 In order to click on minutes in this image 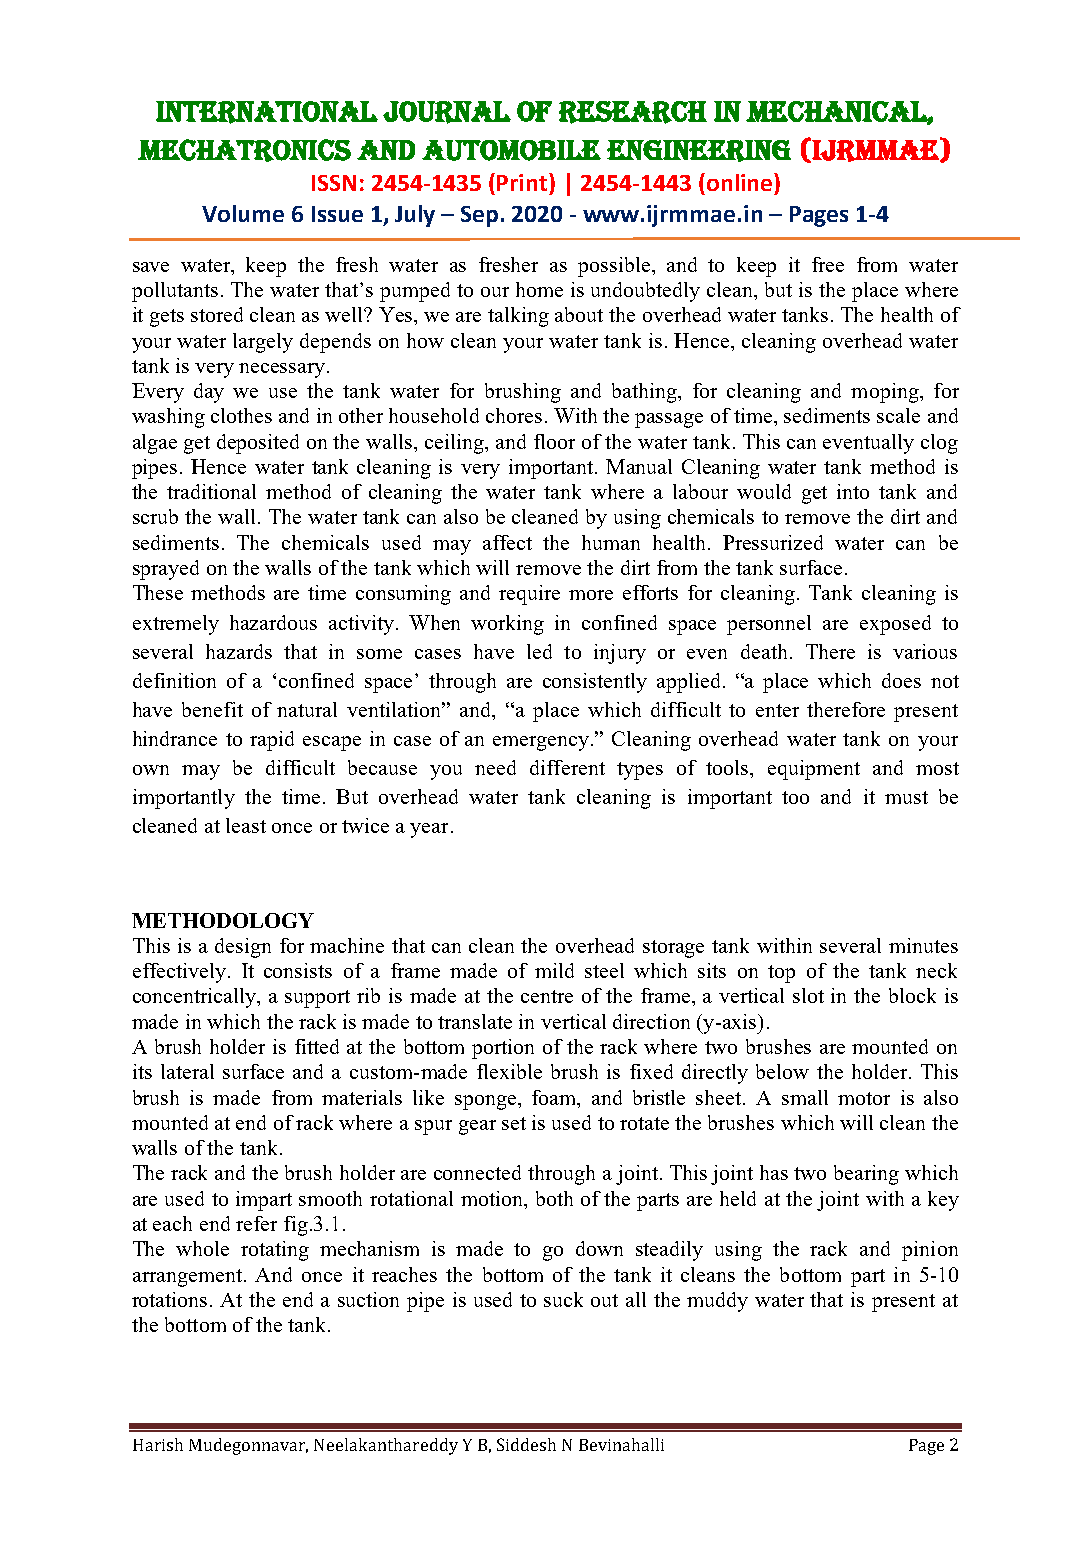, I will do `click(923, 945)`.
